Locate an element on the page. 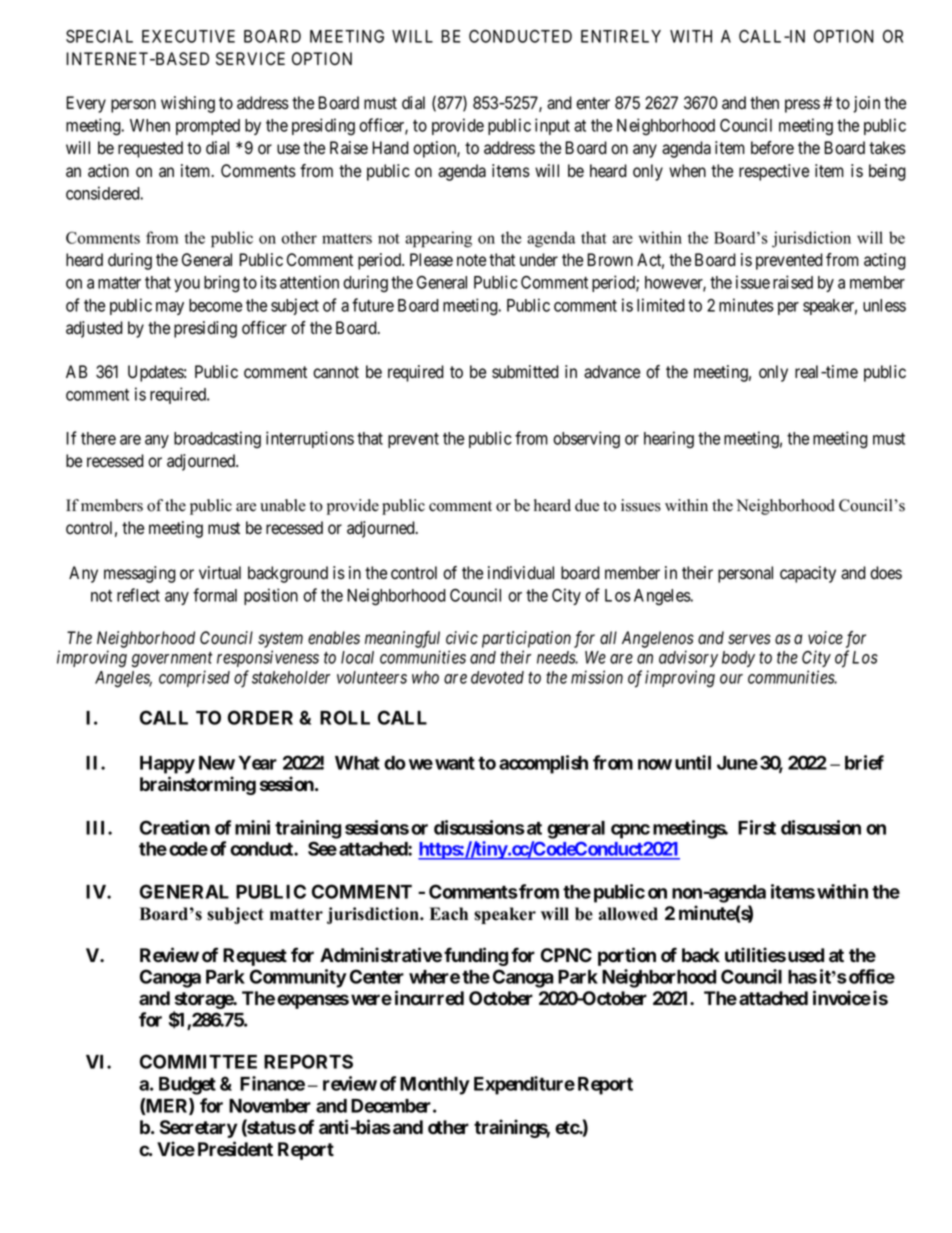 This document has height=1233, width=952. Secretary is located at coordinates (199, 1129).
